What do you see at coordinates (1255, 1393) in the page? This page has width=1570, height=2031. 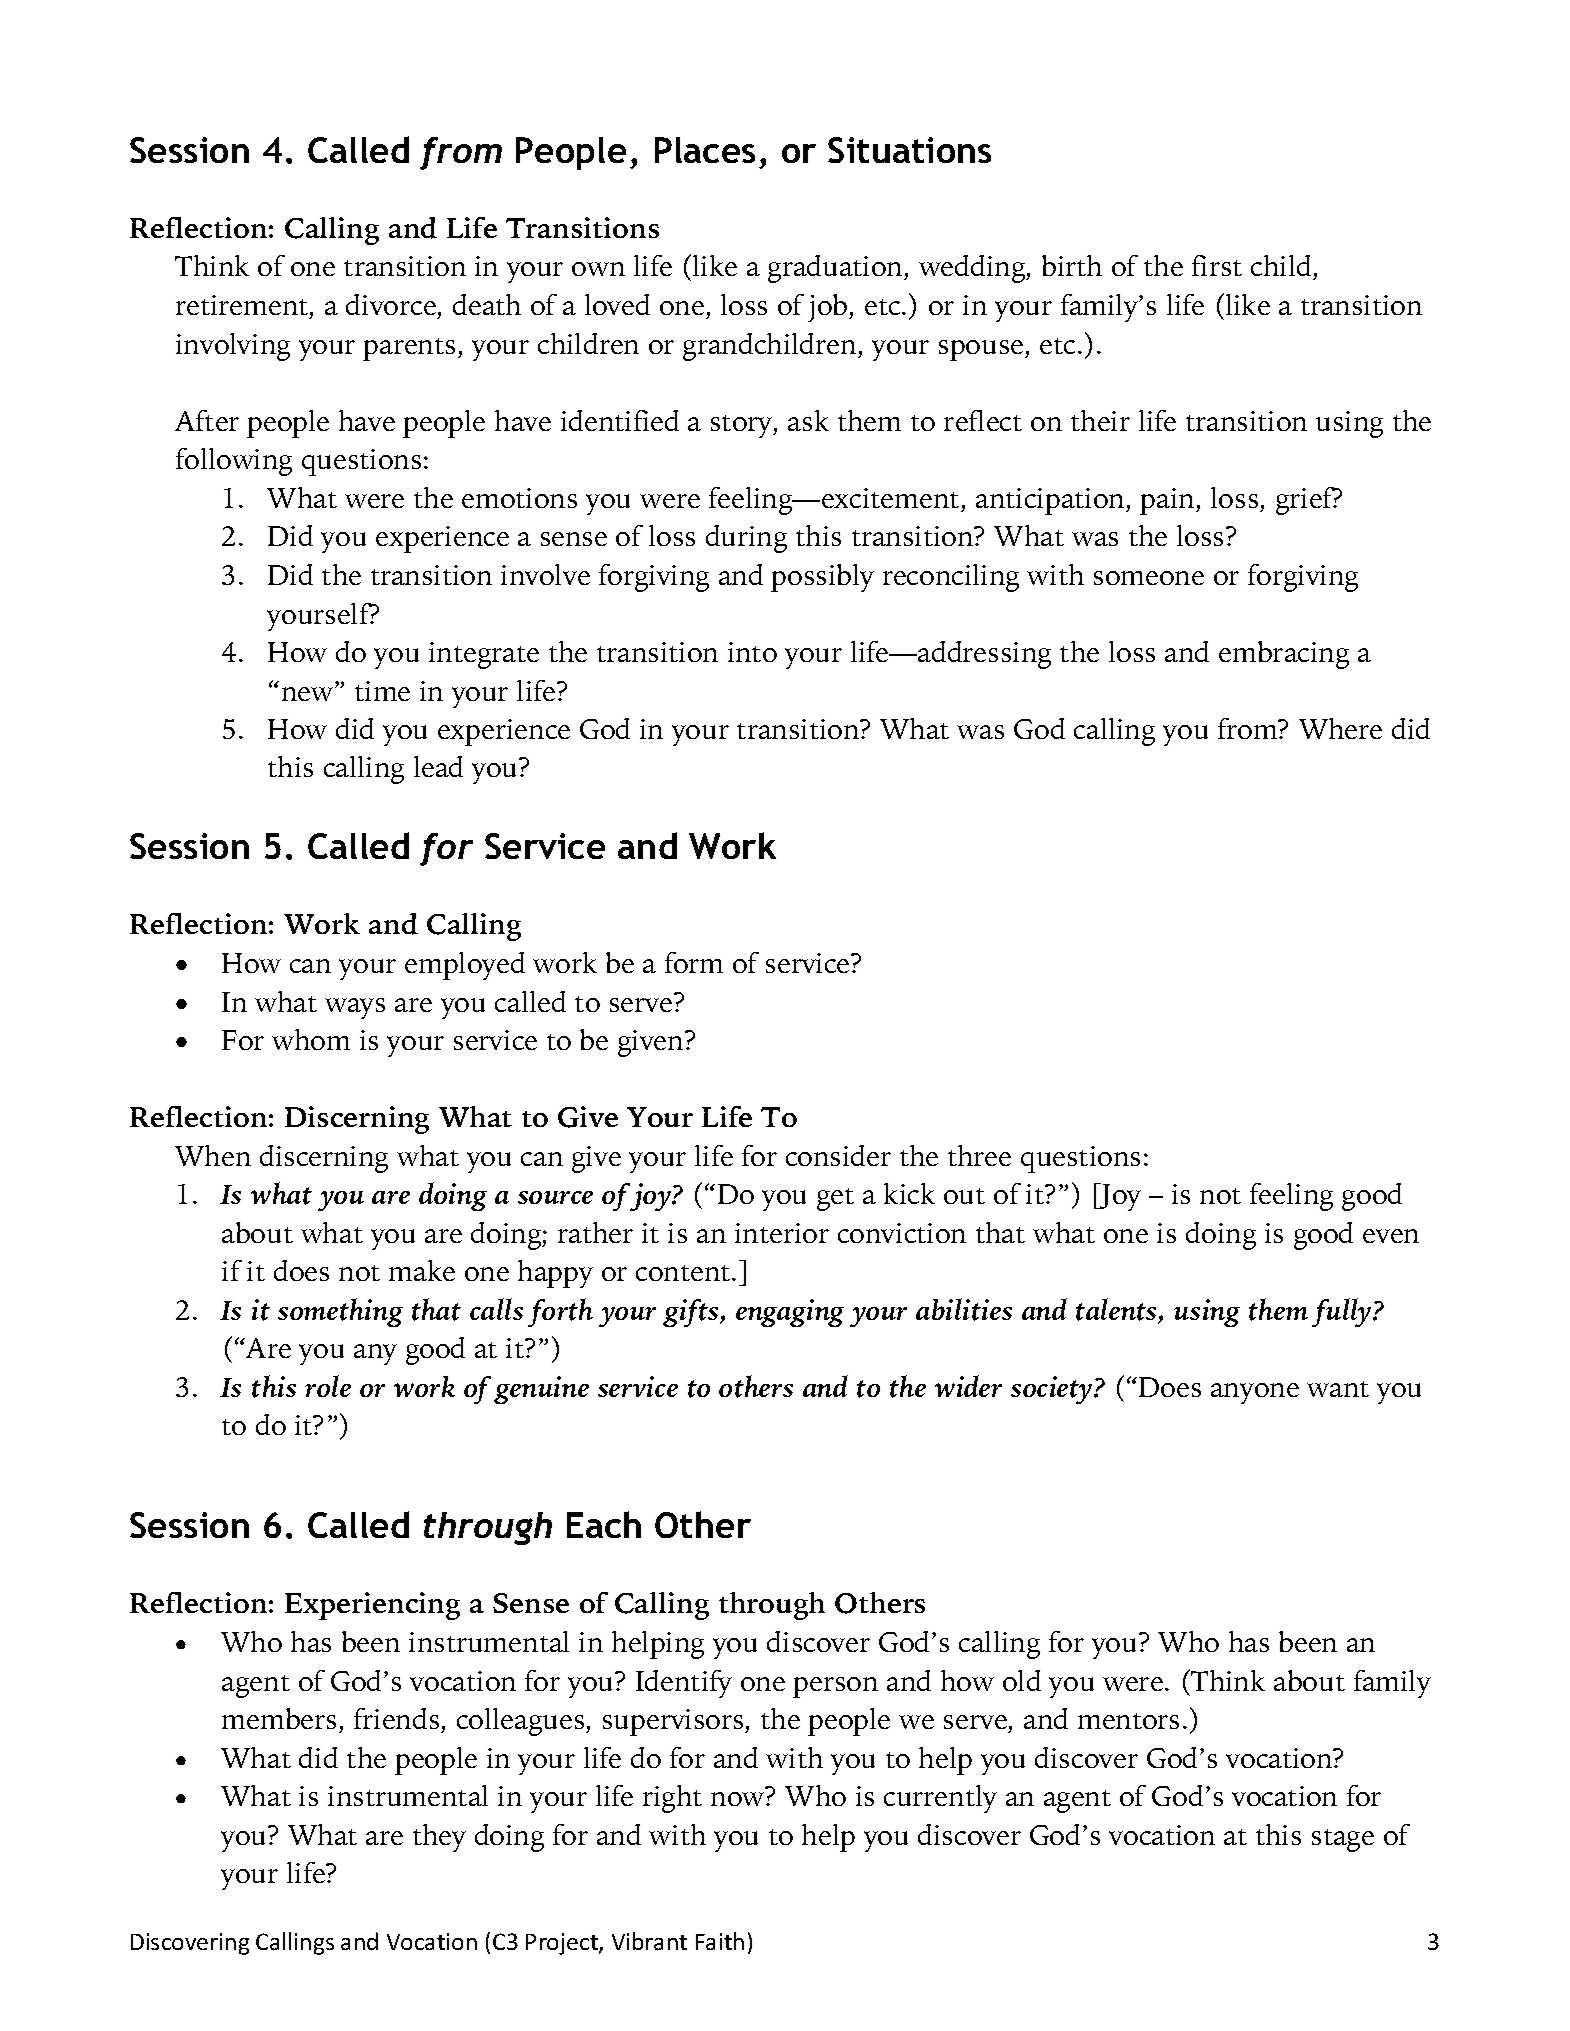 I see `anyone` at bounding box center [1255, 1393].
